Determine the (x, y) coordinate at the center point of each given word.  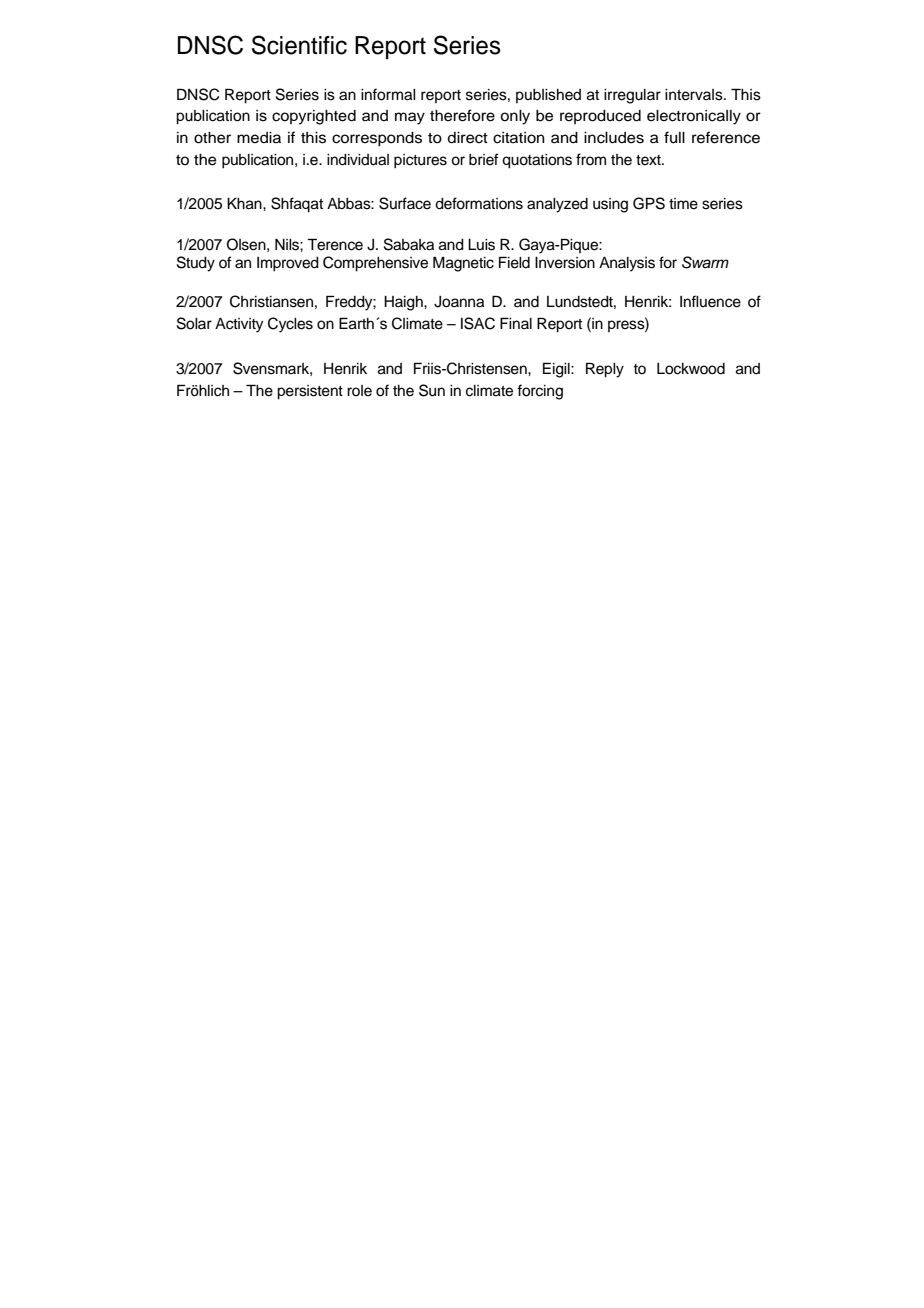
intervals (695, 95)
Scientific (299, 45)
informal (388, 94)
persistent (310, 392)
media (259, 138)
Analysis (627, 264)
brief (484, 159)
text (649, 160)
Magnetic (463, 264)
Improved (288, 264)
